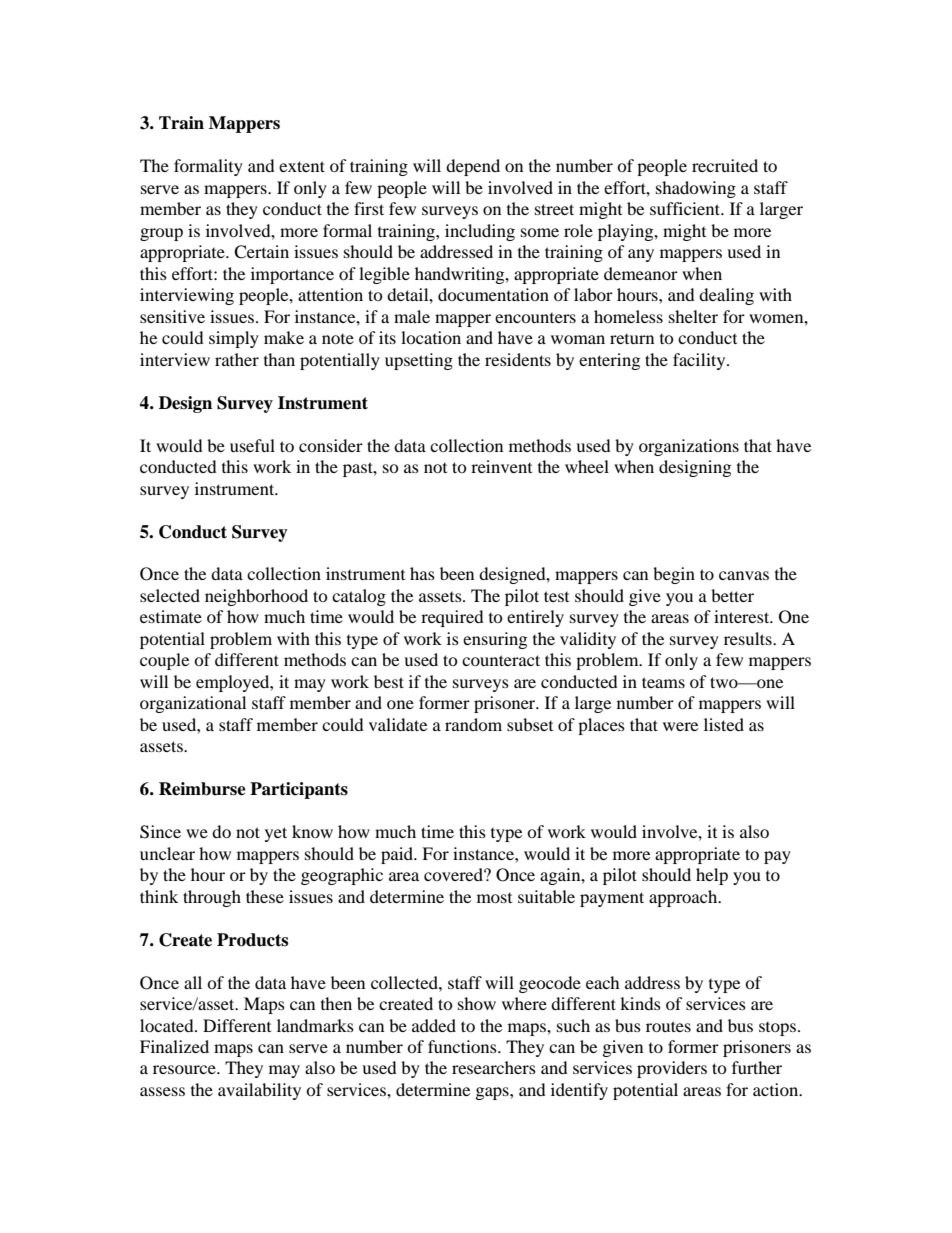  I want to click on paid, so click(398, 855).
